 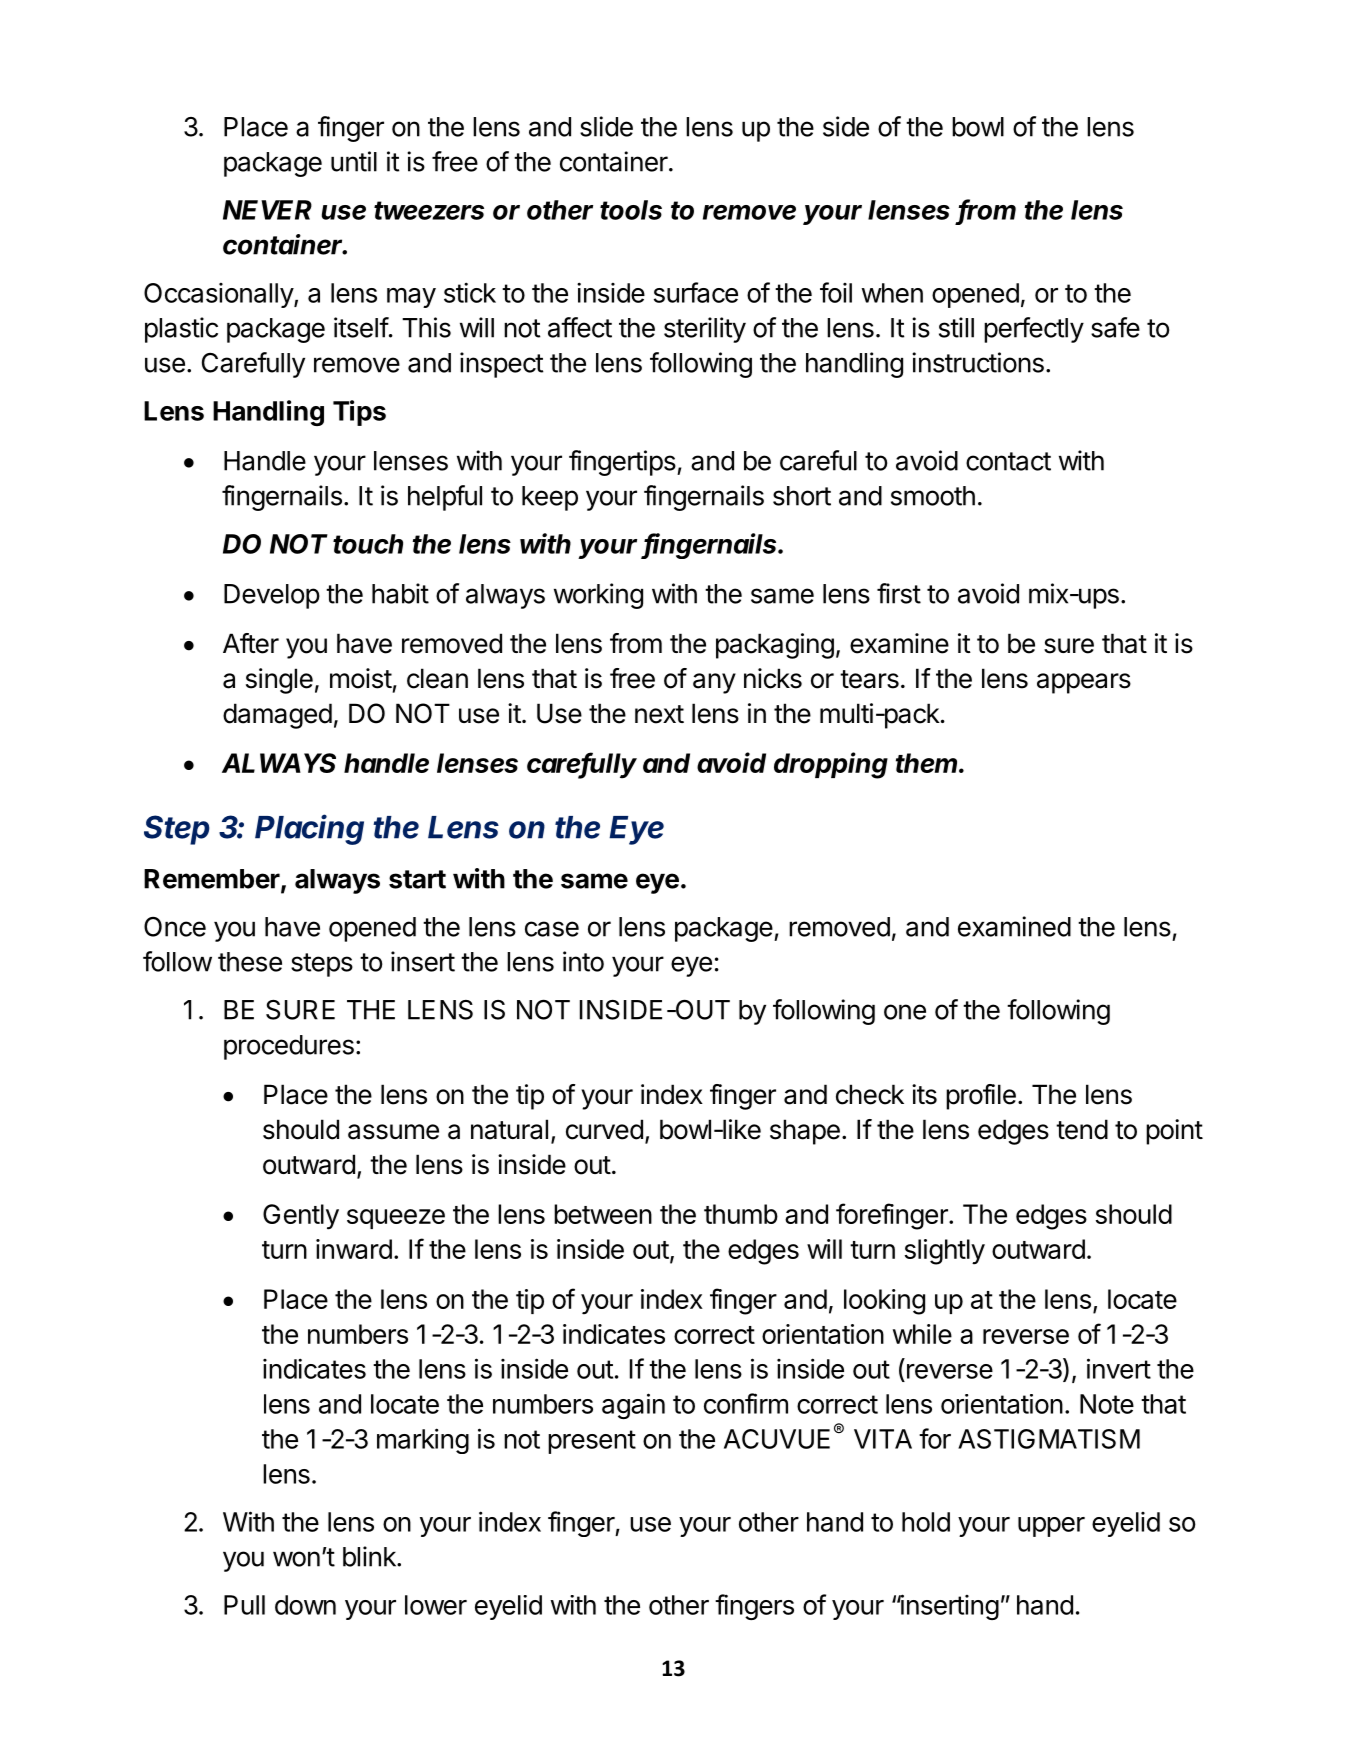 I want to click on tools, so click(x=631, y=210).
